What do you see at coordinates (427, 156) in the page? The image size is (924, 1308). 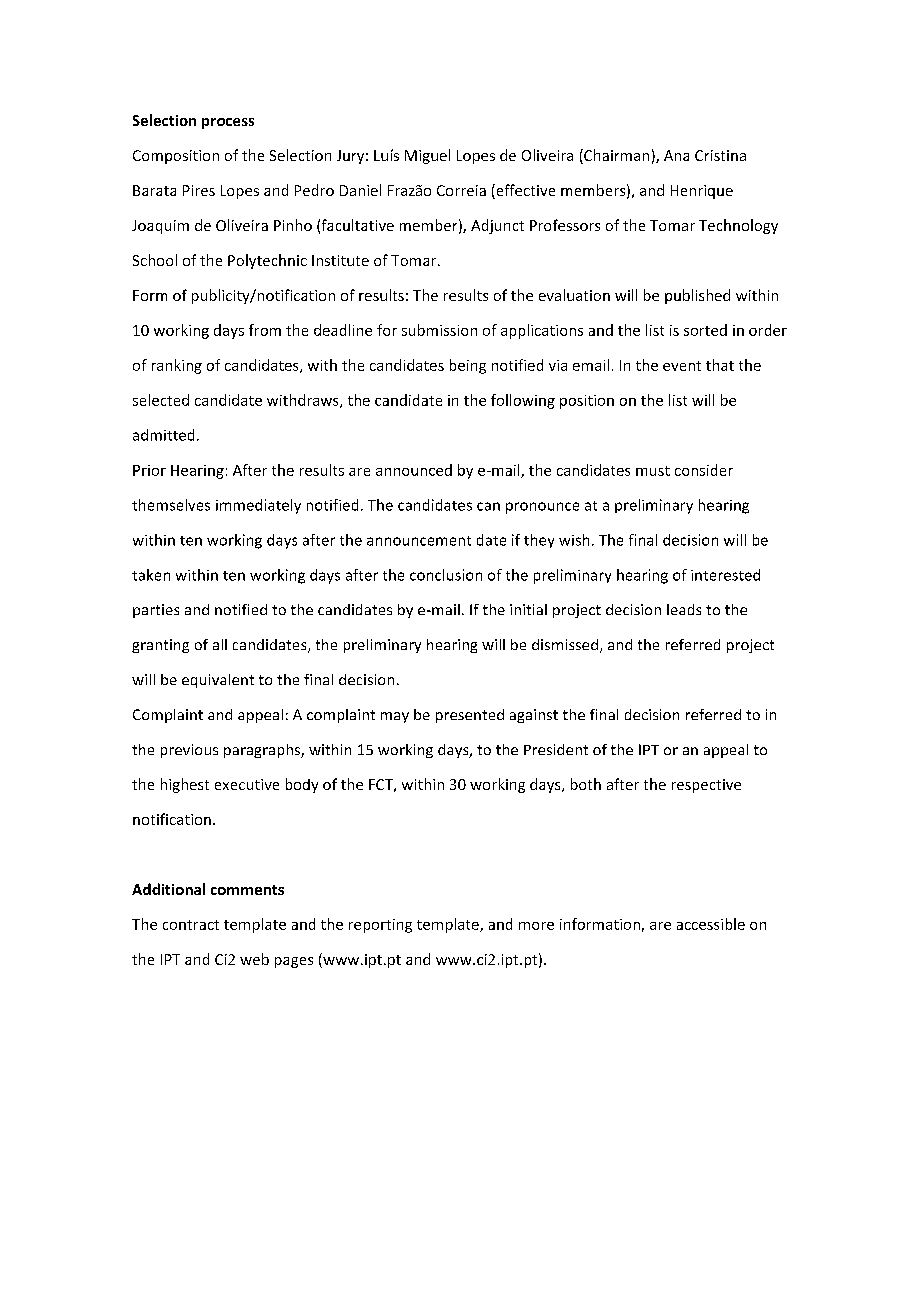 I see `Miguel` at bounding box center [427, 156].
